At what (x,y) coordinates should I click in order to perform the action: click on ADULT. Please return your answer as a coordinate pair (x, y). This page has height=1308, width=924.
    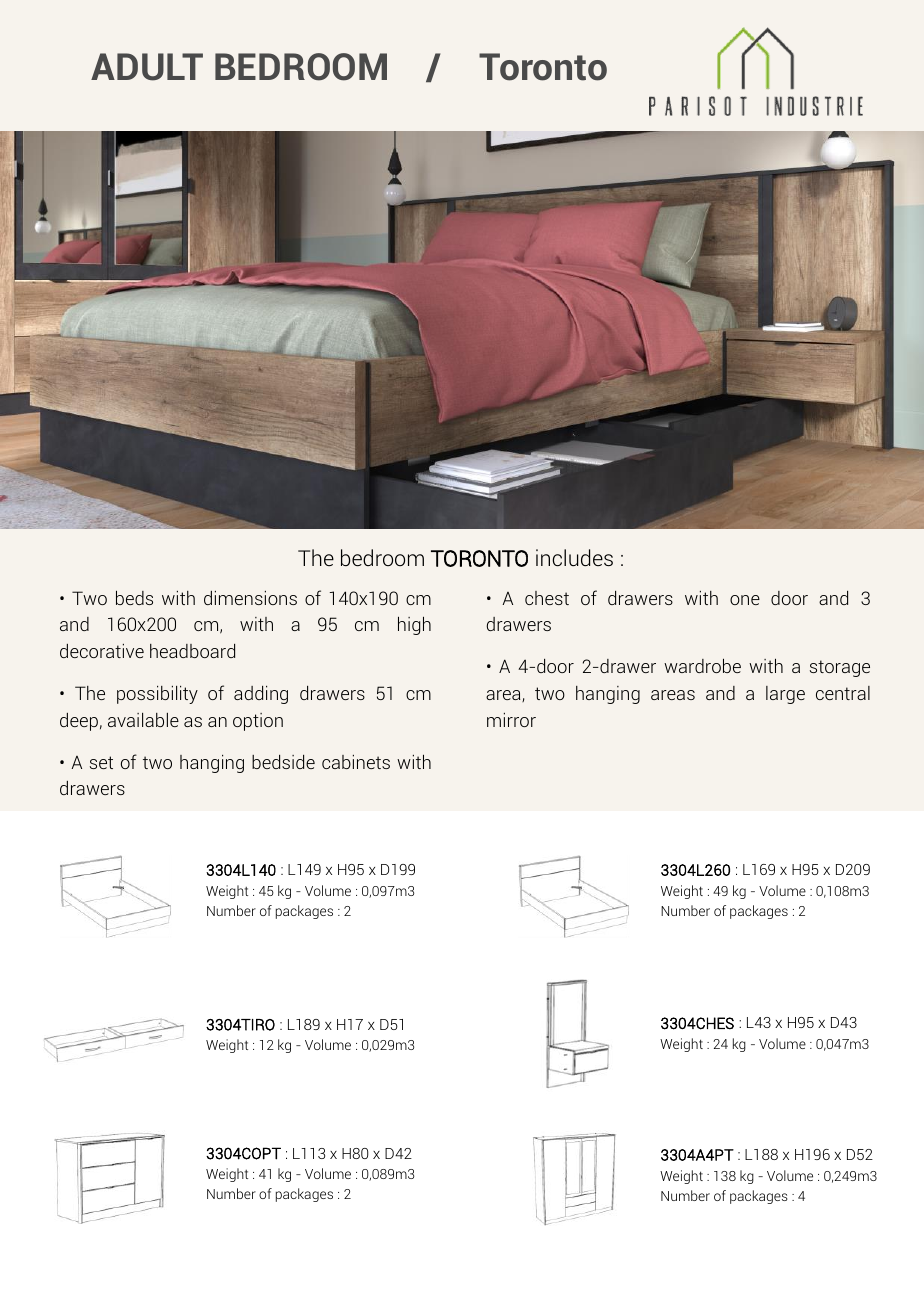
    Looking at the image, I should click on (147, 67).
